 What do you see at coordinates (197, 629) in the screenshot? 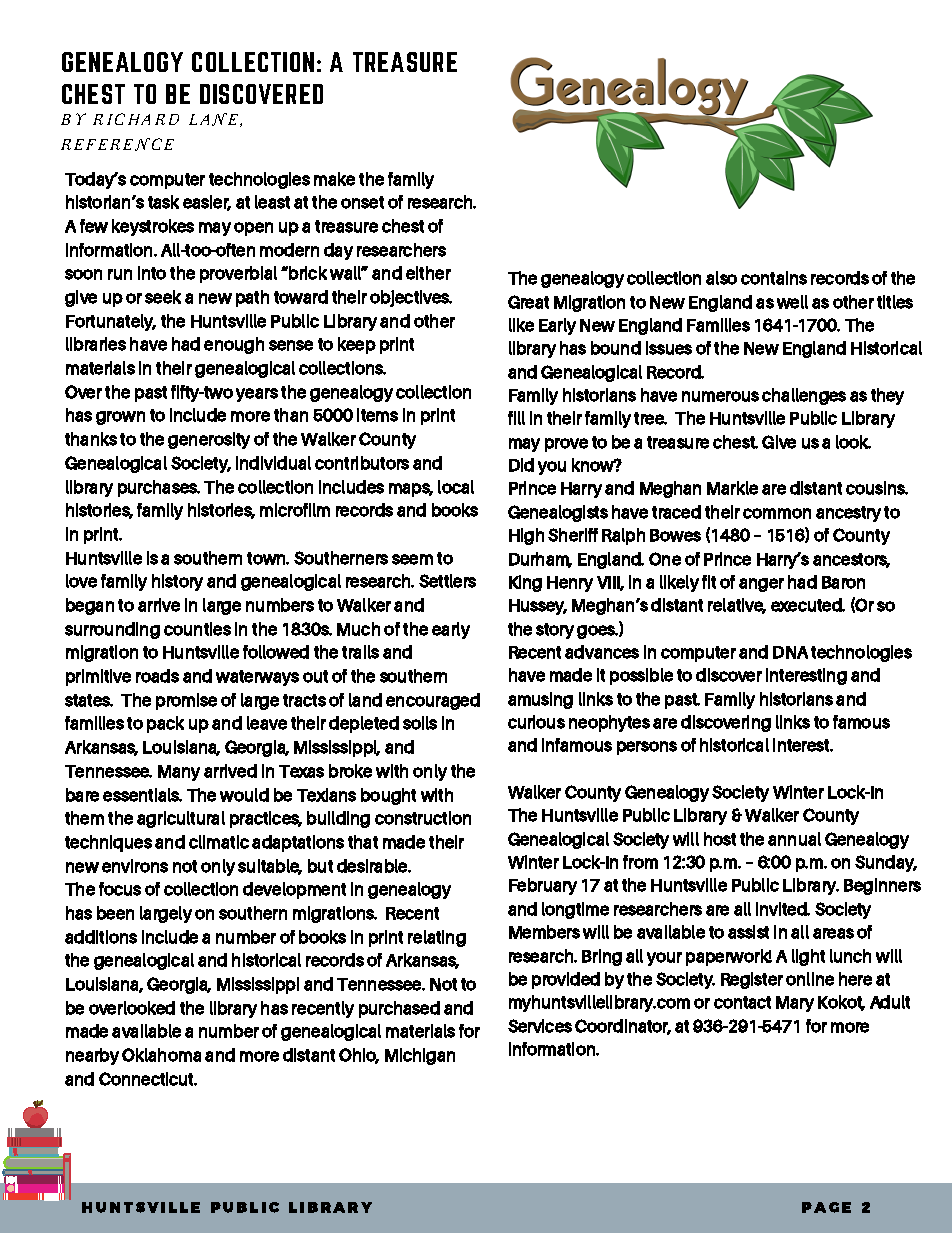
I see `counties` at bounding box center [197, 629].
